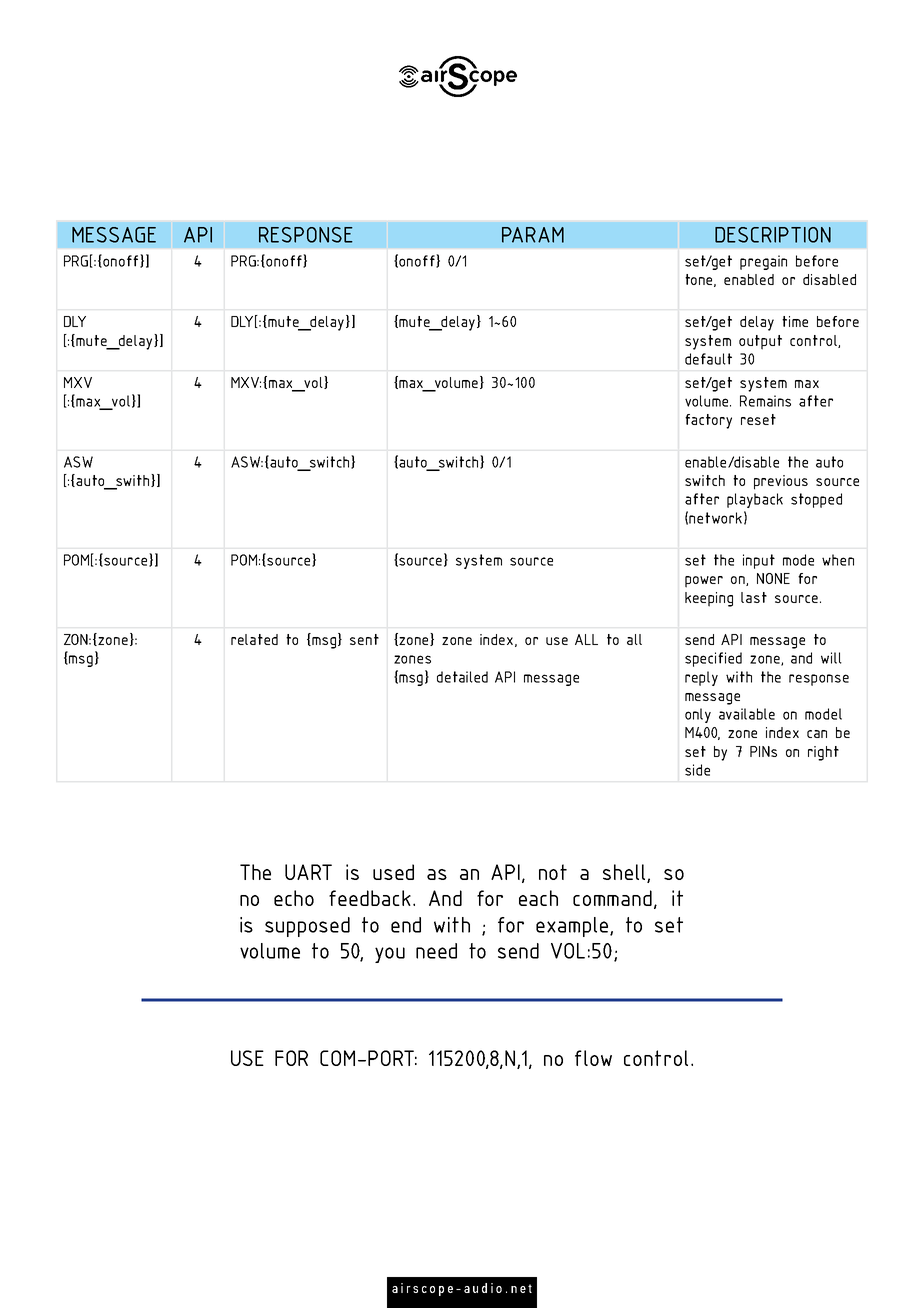 The image size is (924, 1308). What do you see at coordinates (773, 235) in the screenshot?
I see `DESCRIPTION` at bounding box center [773, 235].
